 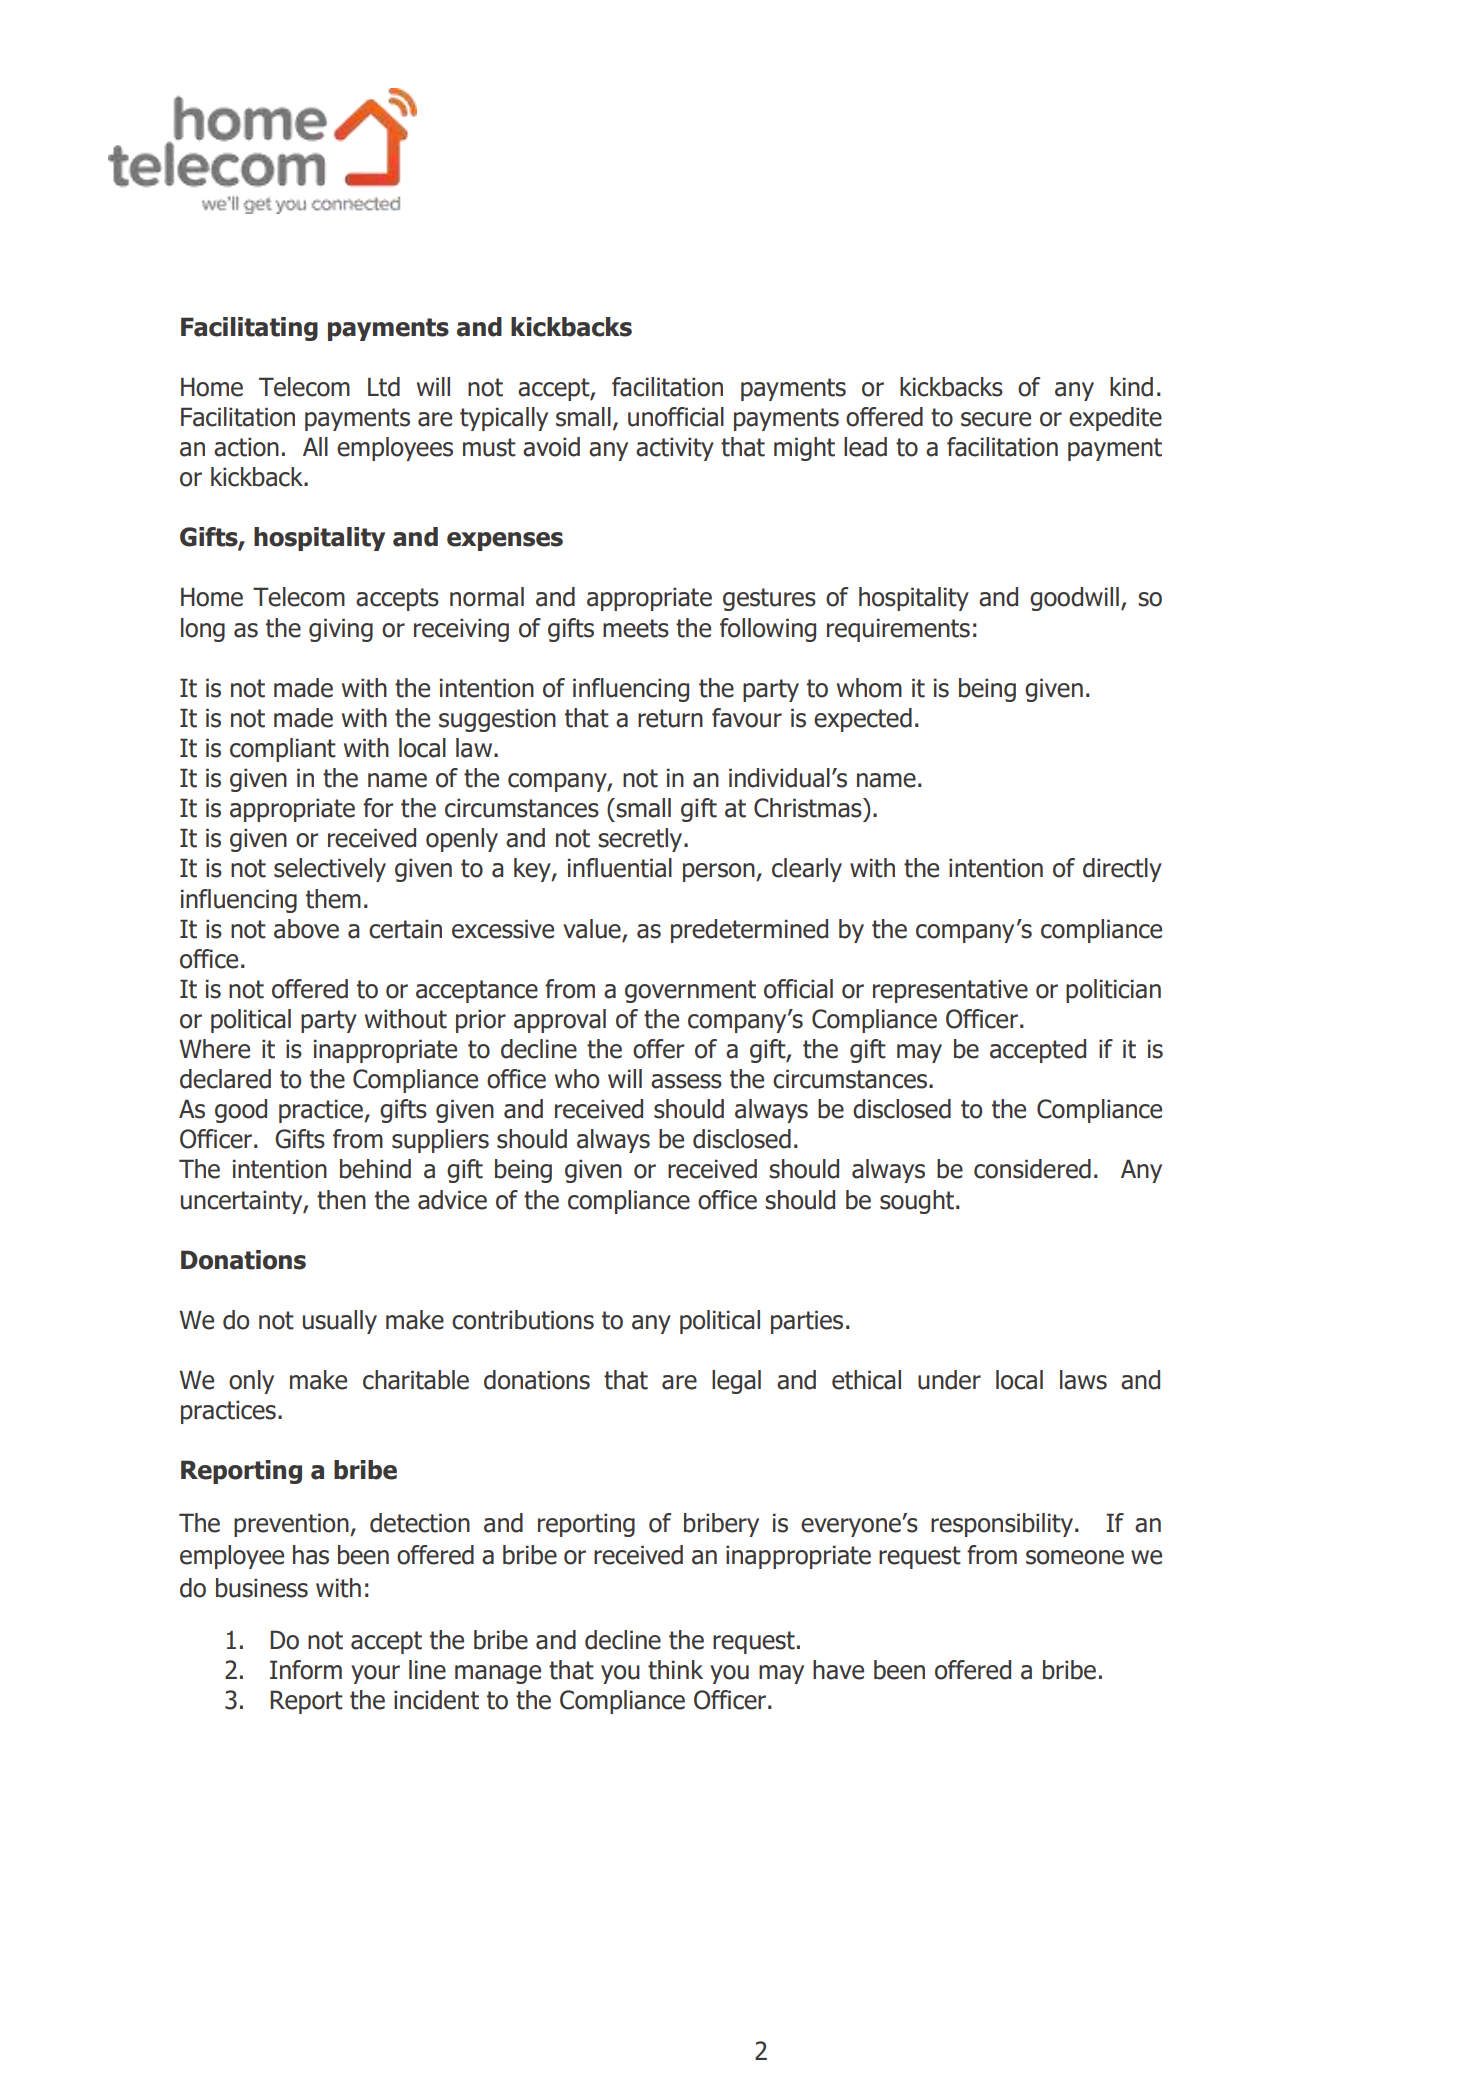 I want to click on think, so click(x=675, y=1670).
